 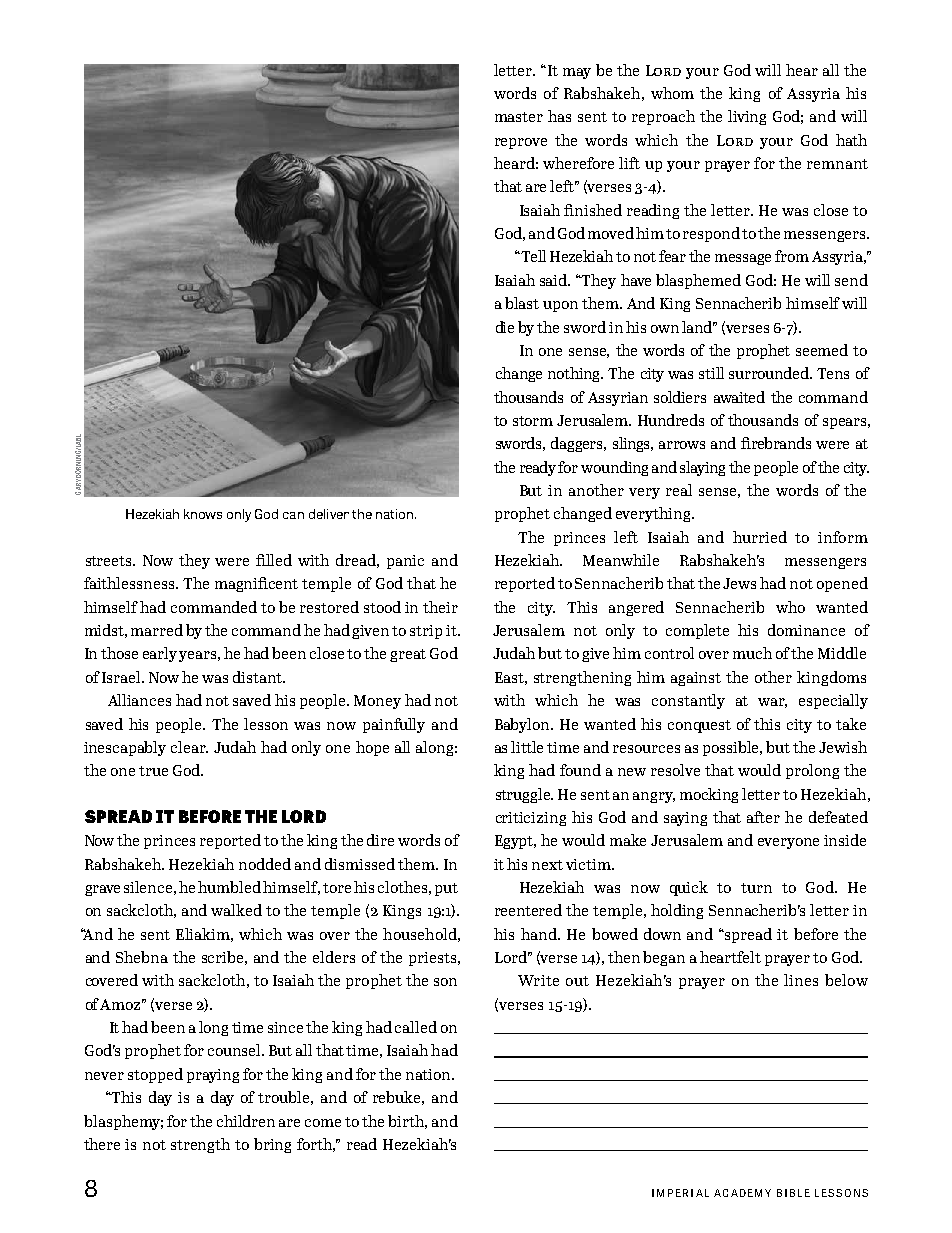 What do you see at coordinates (533, 421) in the screenshot?
I see `storm` at bounding box center [533, 421].
